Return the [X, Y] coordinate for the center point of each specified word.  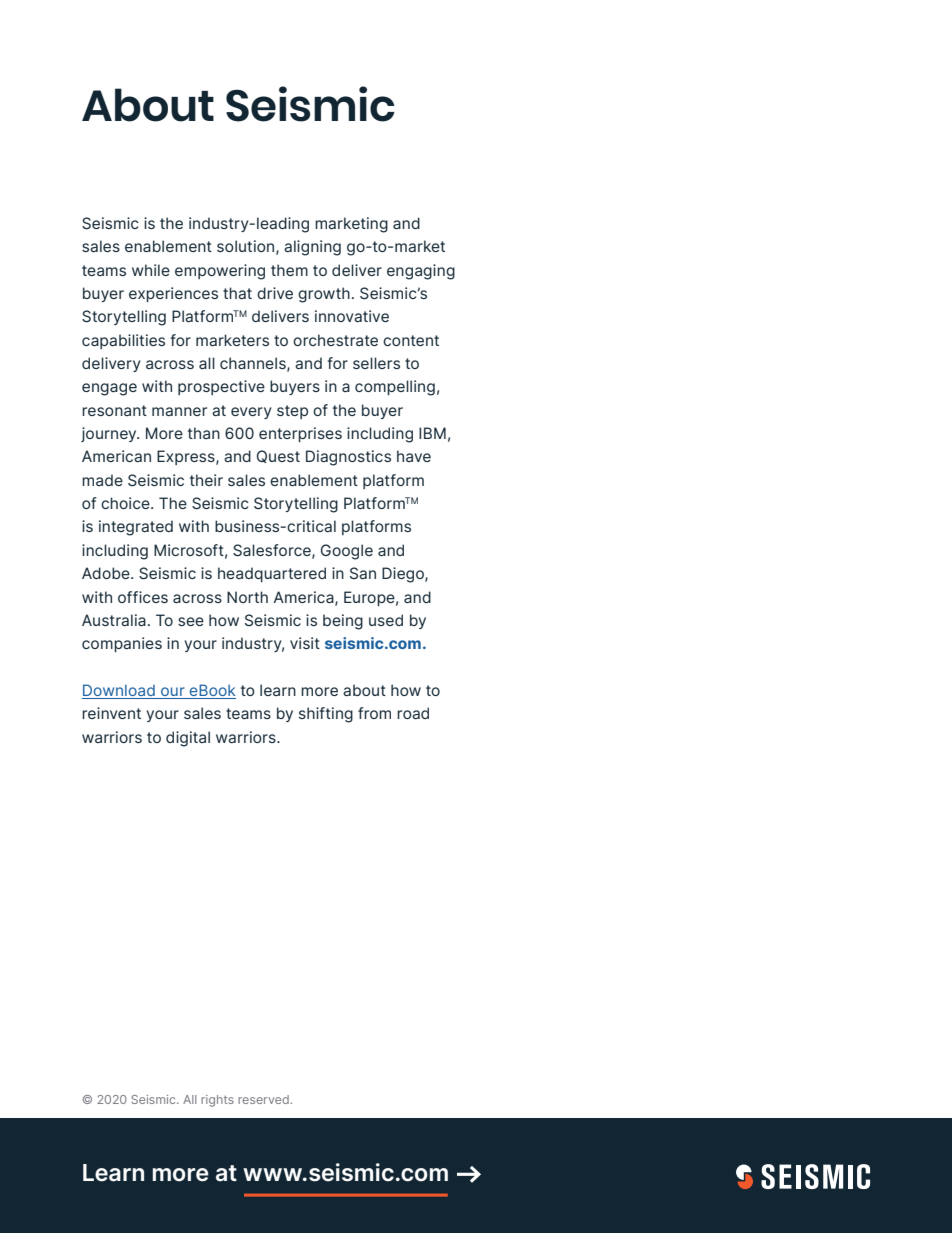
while [151, 270]
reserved [263, 1099]
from [374, 713]
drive [275, 293]
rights [217, 1101]
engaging [421, 272]
